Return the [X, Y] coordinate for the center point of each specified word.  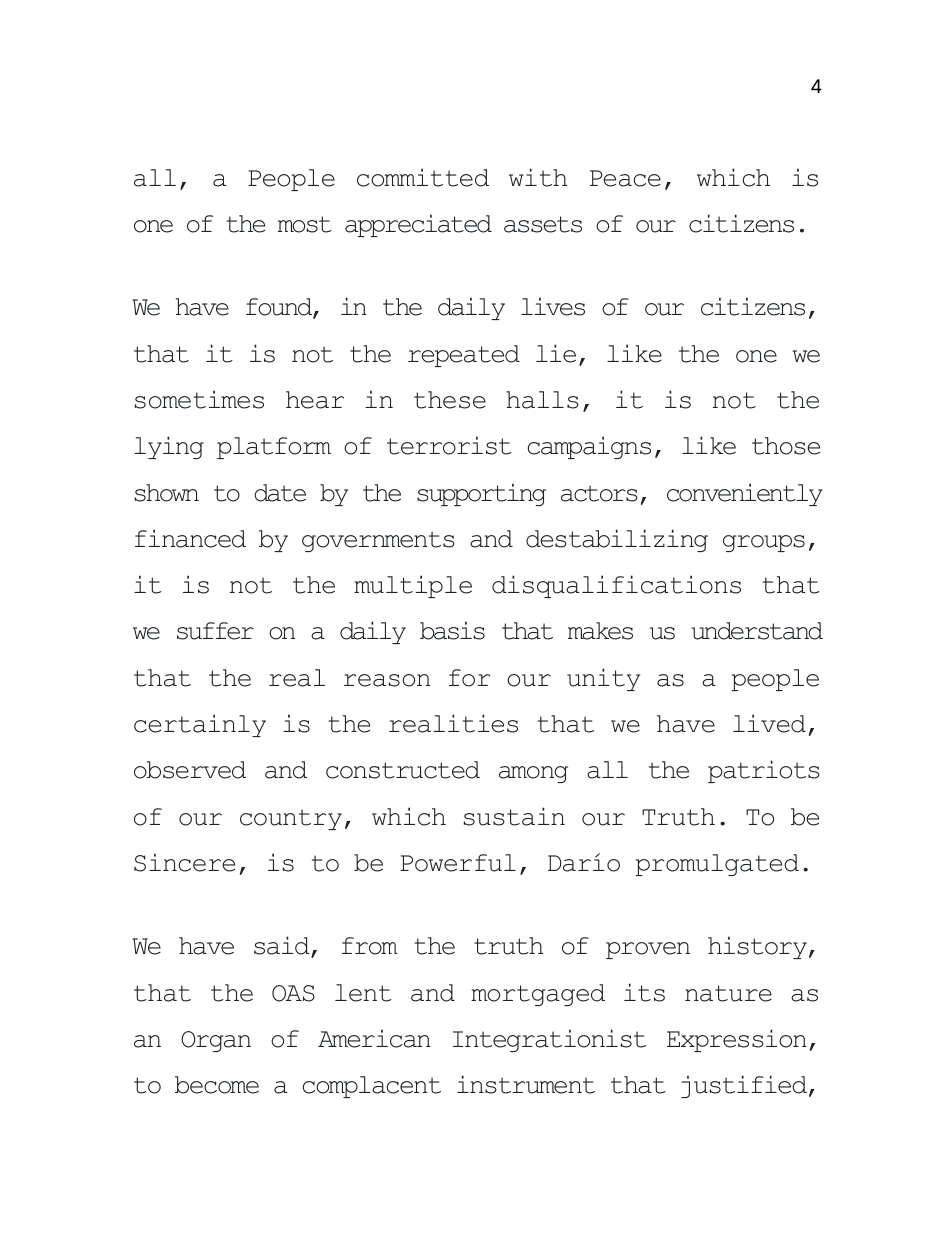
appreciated [418, 225]
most [305, 224]
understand [757, 631]
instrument [526, 1084]
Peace [625, 178]
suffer [215, 631]
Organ [216, 1041]
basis [452, 630]
